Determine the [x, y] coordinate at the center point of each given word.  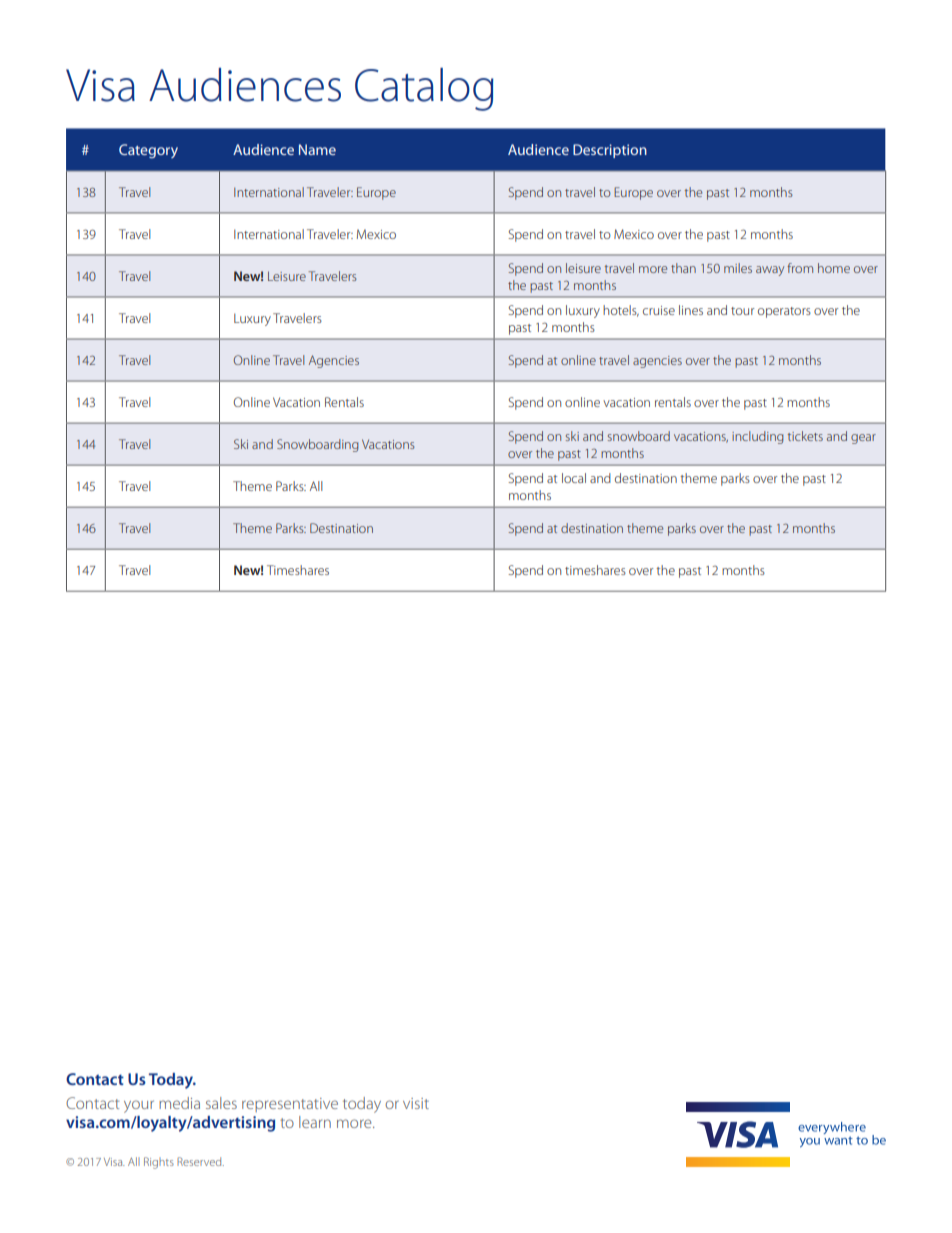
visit [416, 1103]
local [574, 478]
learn [315, 1122]
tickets [805, 436]
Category [148, 151]
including [758, 437]
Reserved [200, 1161]
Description [610, 151]
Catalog [424, 89]
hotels [621, 311]
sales [221, 1103]
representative [290, 1105]
